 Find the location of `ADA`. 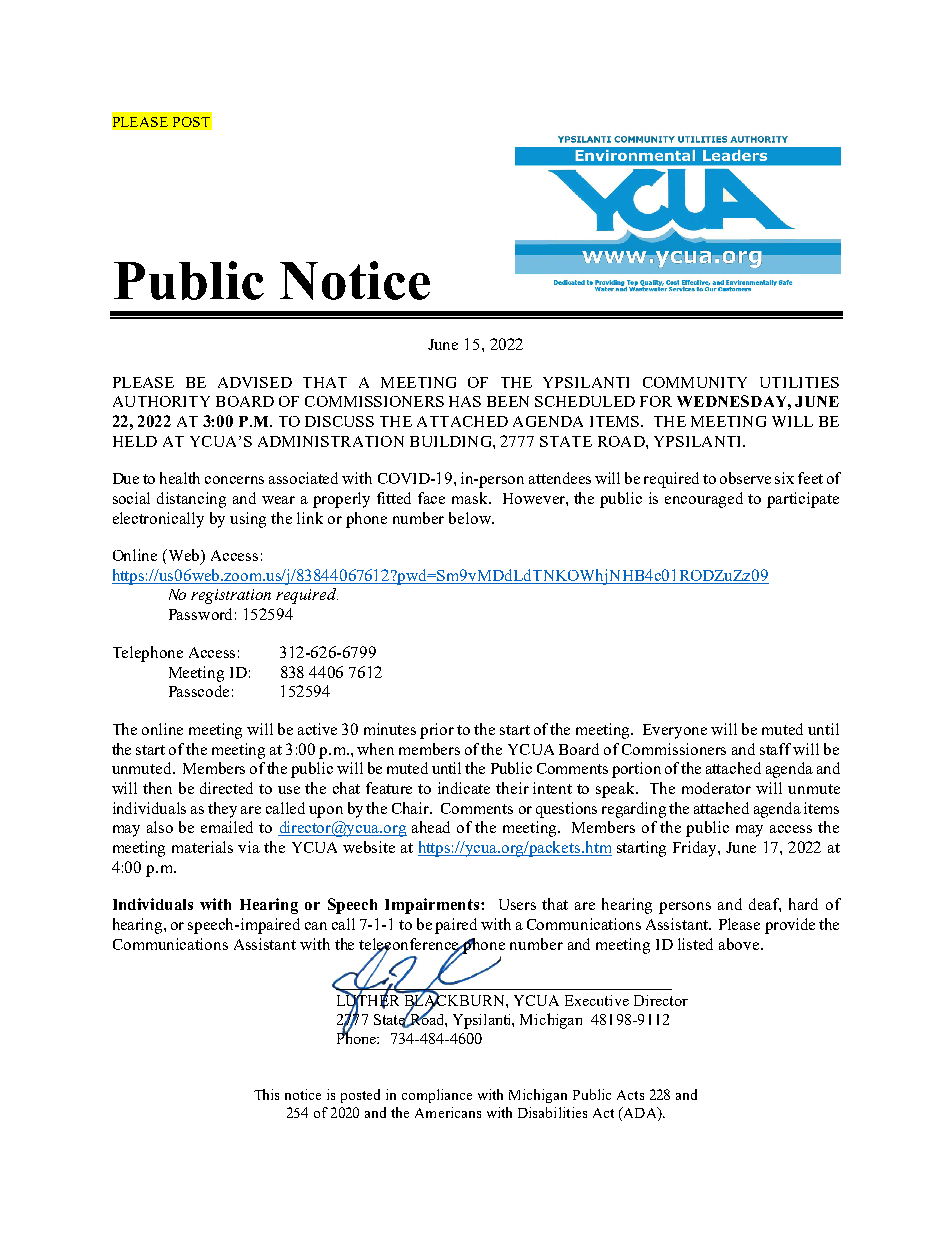

ADA is located at coordinates (640, 1112).
